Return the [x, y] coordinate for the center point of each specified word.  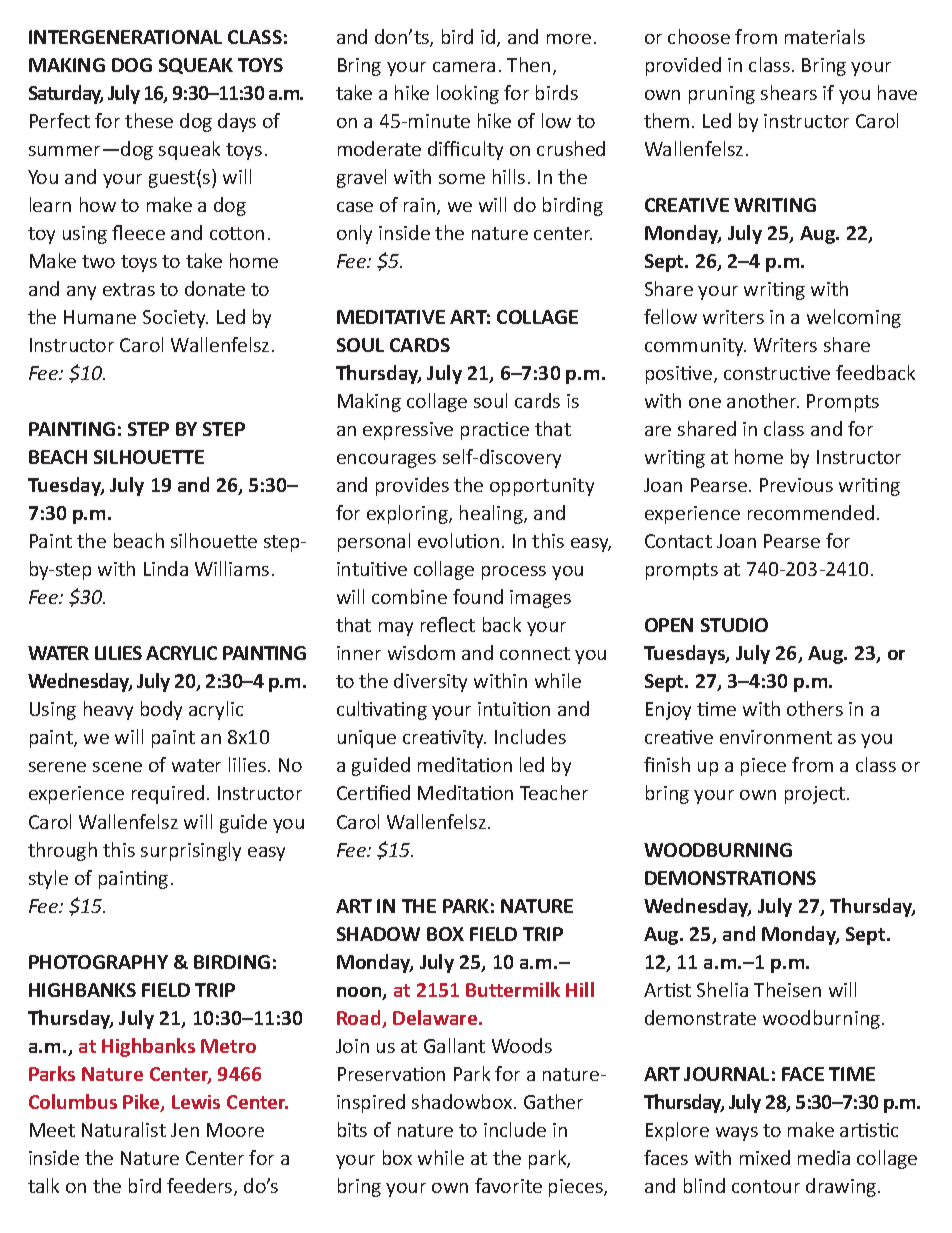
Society [175, 319]
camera [464, 67]
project [816, 795]
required [168, 794]
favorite [508, 1185]
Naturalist [124, 1129]
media [824, 1157]
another [763, 400]
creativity [444, 739]
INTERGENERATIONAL [125, 37]
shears [789, 92]
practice [495, 431]
